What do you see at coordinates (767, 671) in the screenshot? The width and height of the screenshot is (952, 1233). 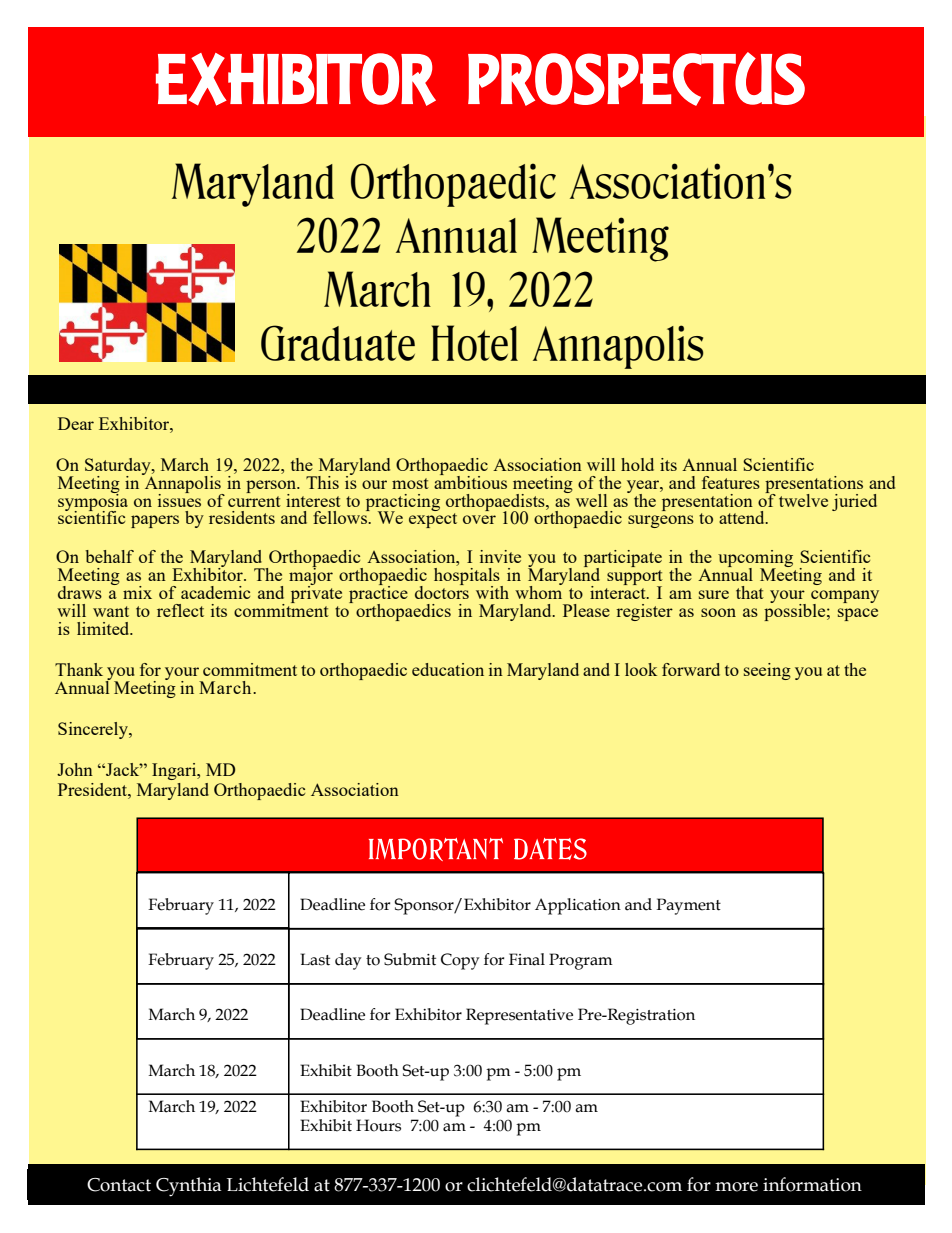 I see `seeing` at bounding box center [767, 671].
